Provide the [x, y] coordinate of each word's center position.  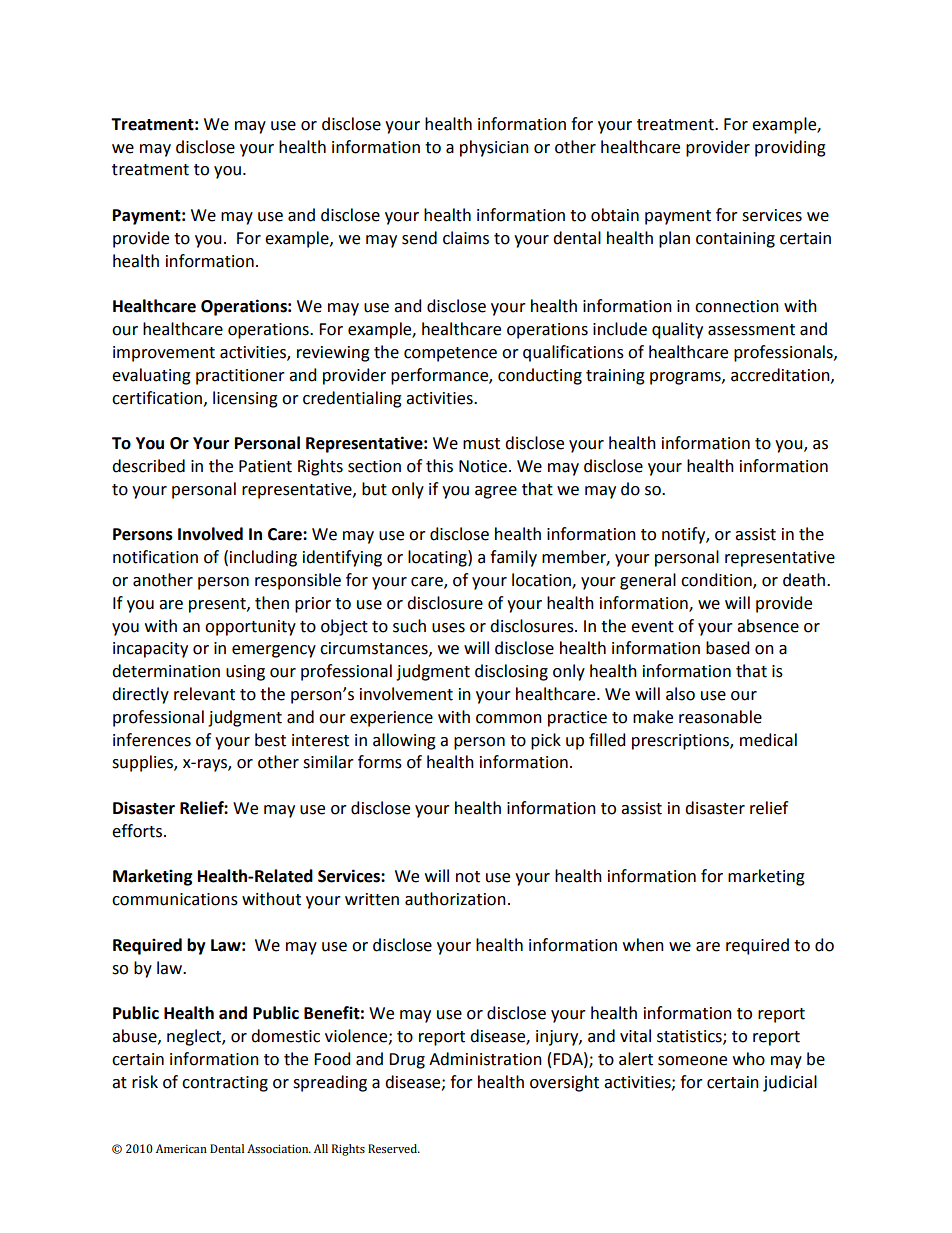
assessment [751, 330]
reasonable [720, 717]
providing [790, 148]
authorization [455, 899]
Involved [210, 534]
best [270, 740]
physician [494, 148]
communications [175, 899]
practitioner [240, 377]
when [643, 945]
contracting [225, 1084]
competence [450, 354]
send [419, 238]
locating [438, 558]
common [509, 719]
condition [717, 580]
